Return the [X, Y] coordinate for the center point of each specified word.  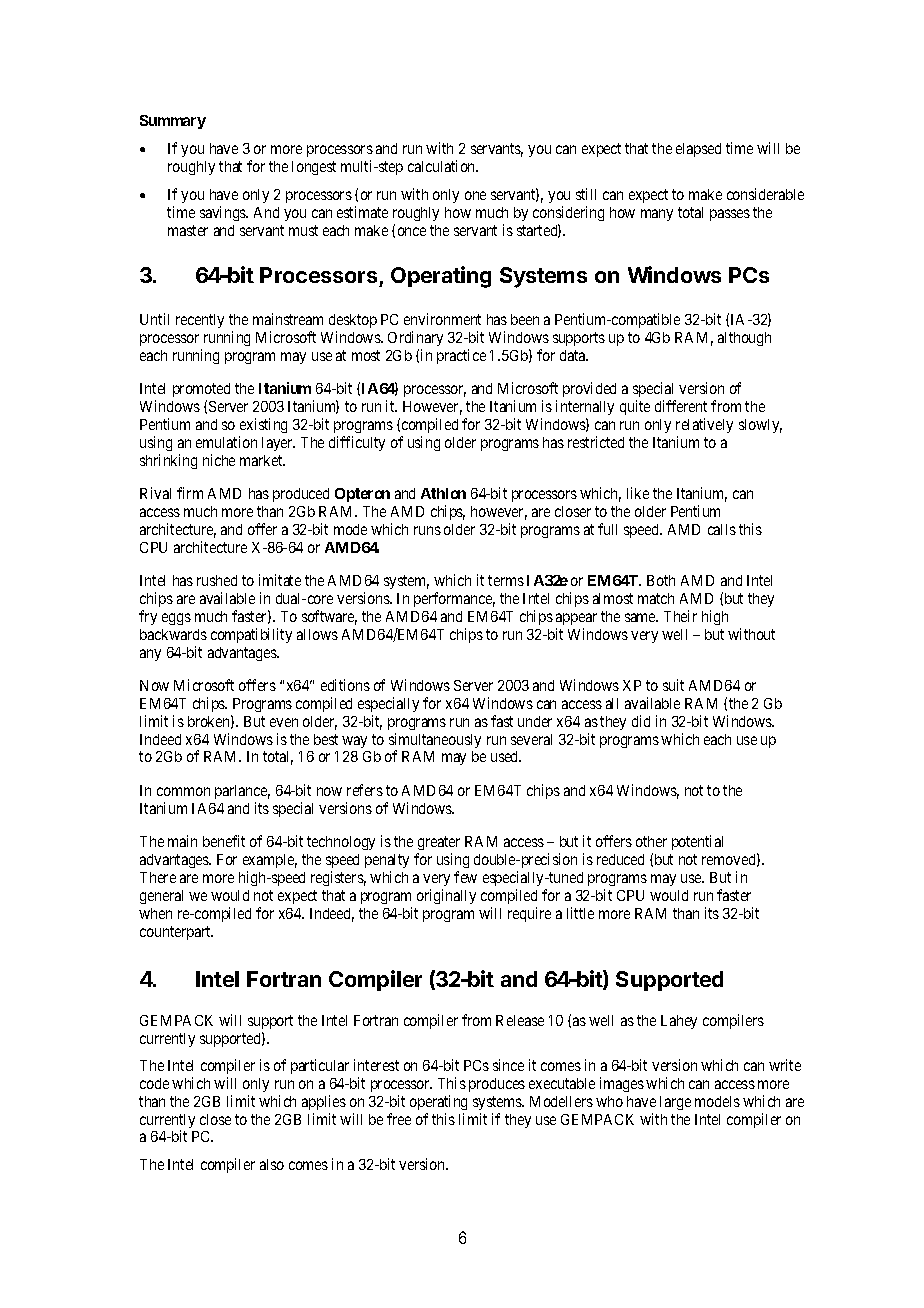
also [272, 1164]
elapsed [698, 150]
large [675, 1103]
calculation [443, 166]
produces [497, 1085]
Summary [173, 122]
